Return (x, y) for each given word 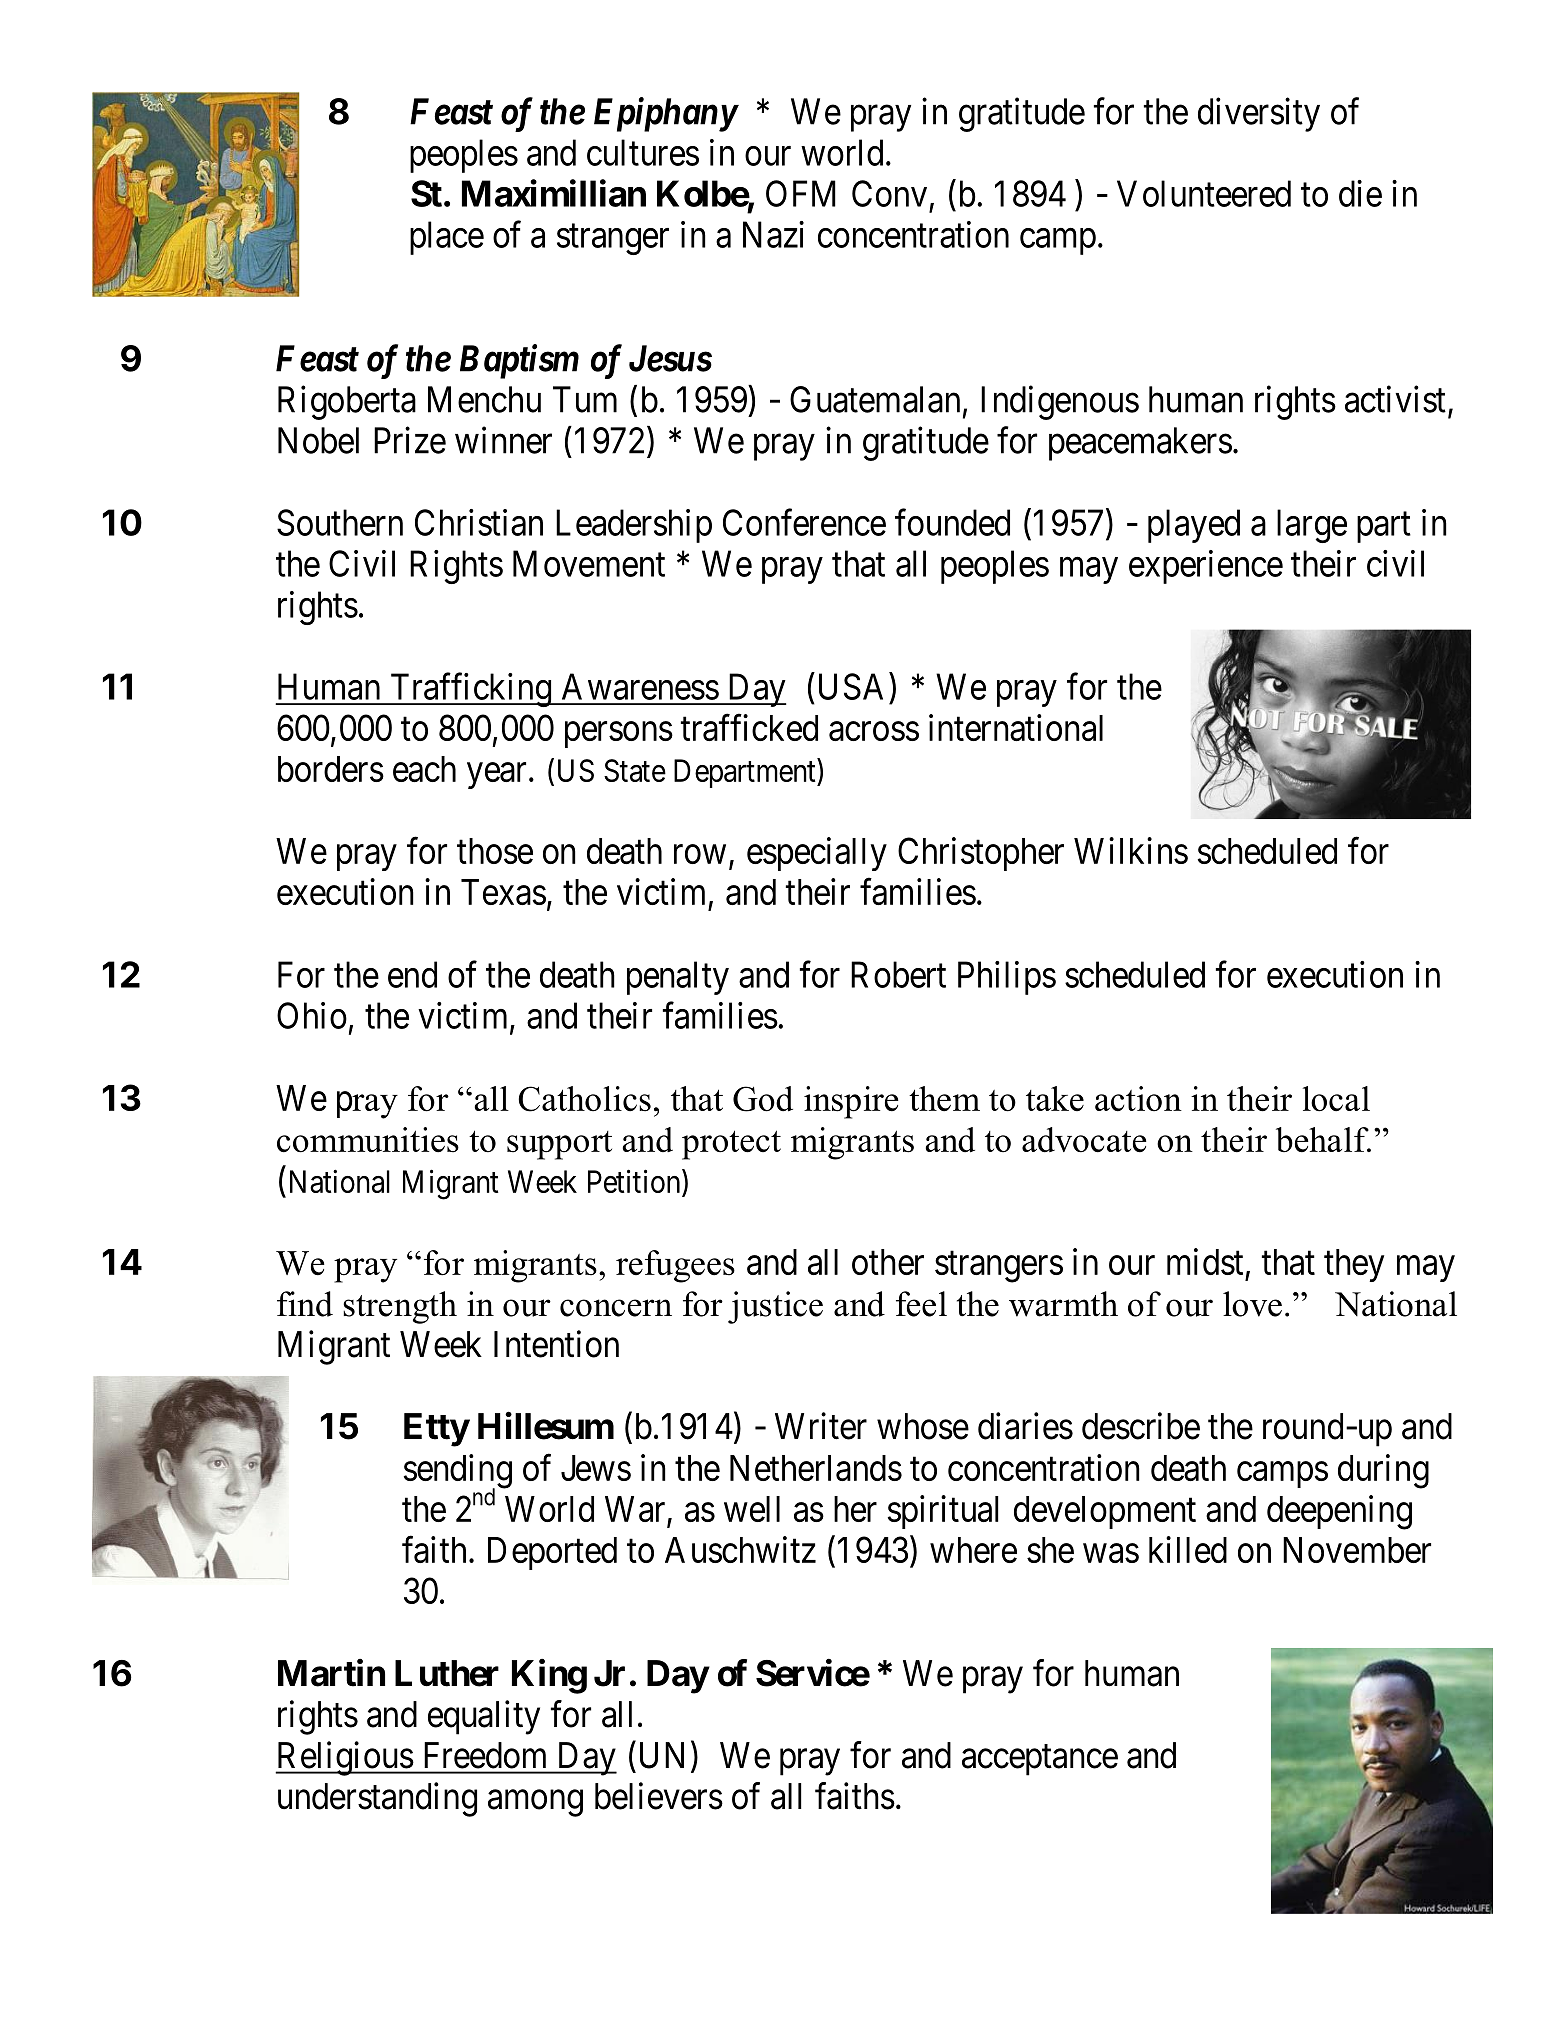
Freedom (485, 1755)
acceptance (1040, 1760)
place (447, 238)
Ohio (312, 1015)
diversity (1259, 115)
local (1336, 1099)
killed (1188, 1549)
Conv (889, 193)
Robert (898, 974)
